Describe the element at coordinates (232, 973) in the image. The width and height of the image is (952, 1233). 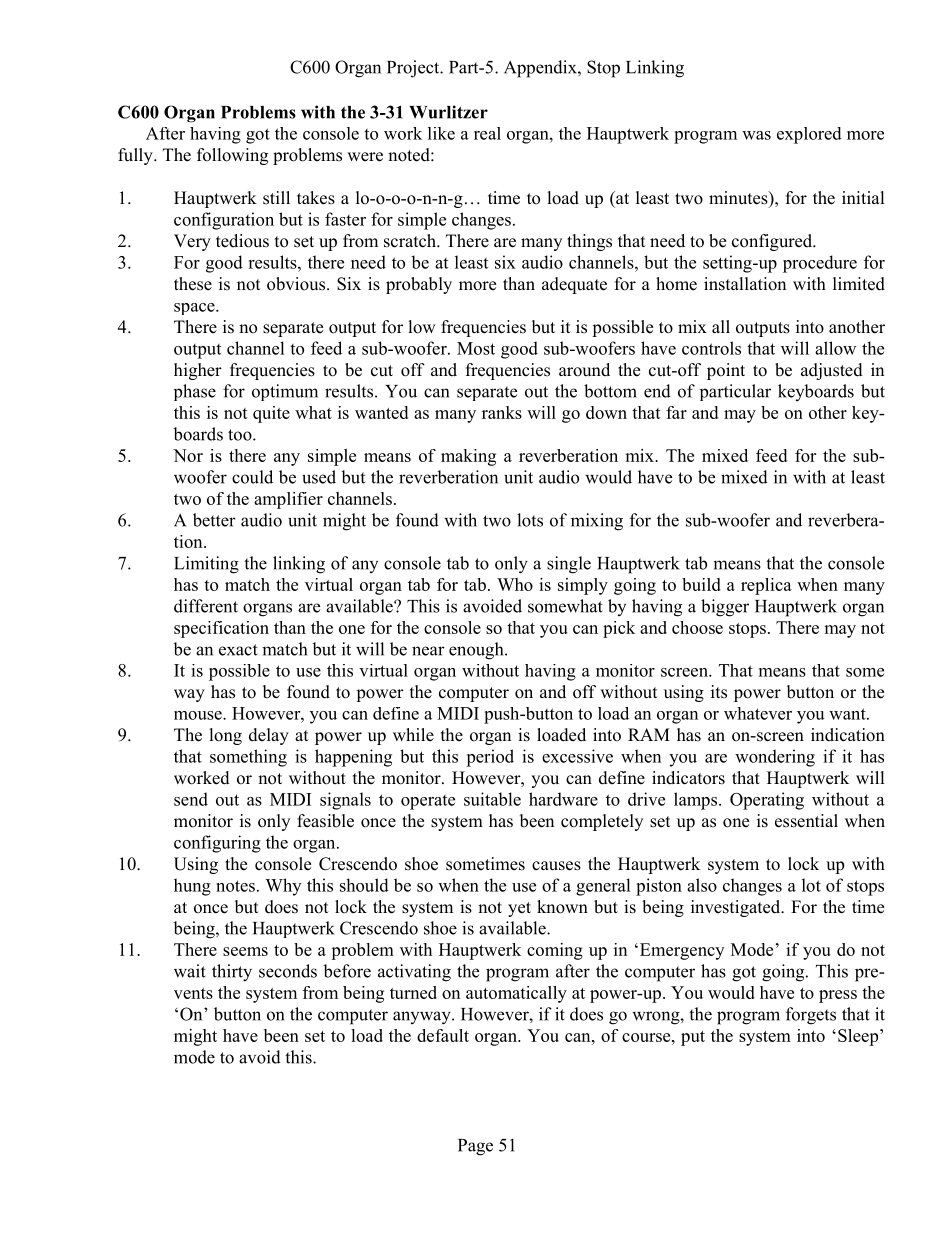
I see `thirty` at that location.
